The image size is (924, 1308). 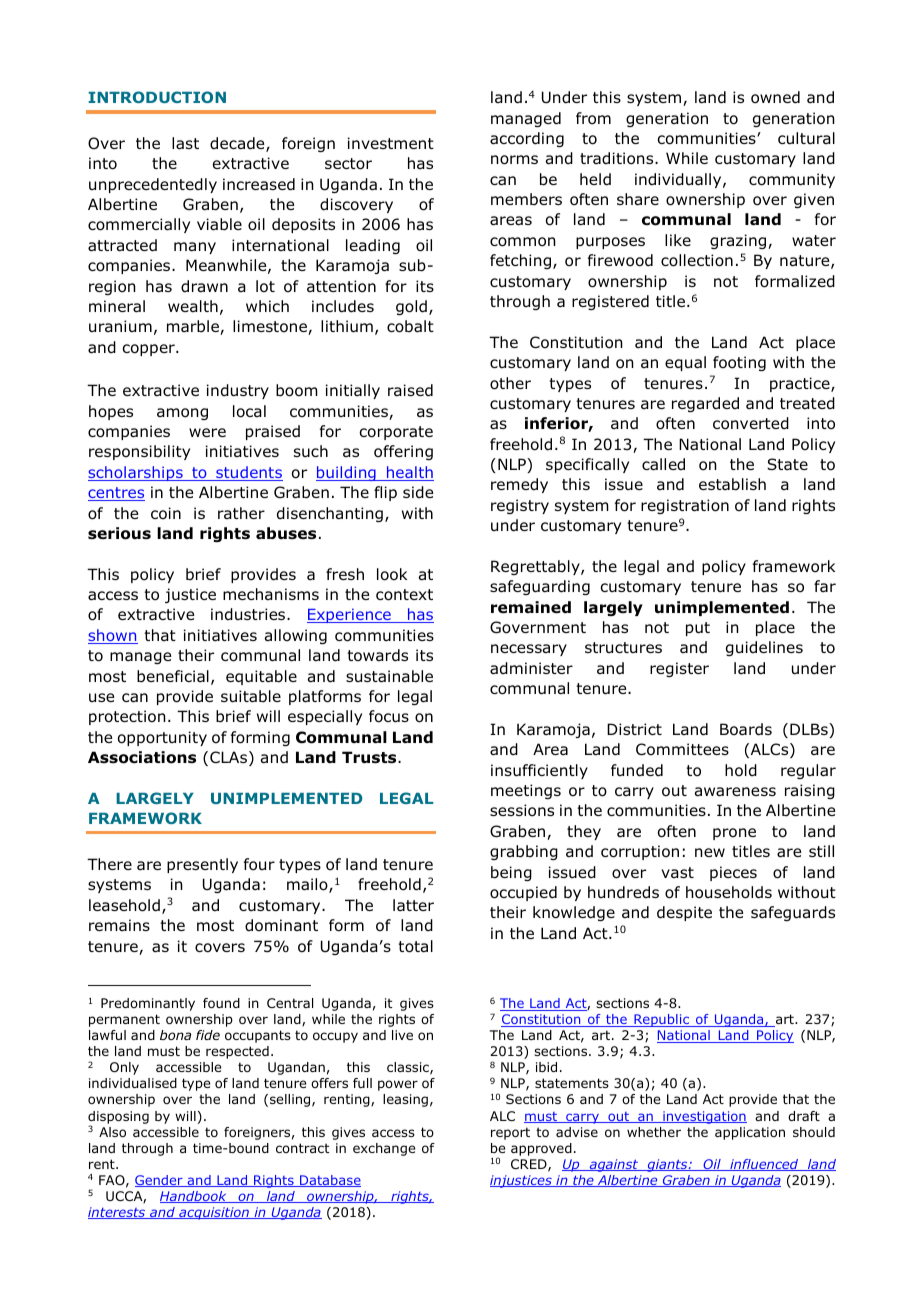 I want to click on last, so click(x=185, y=143).
